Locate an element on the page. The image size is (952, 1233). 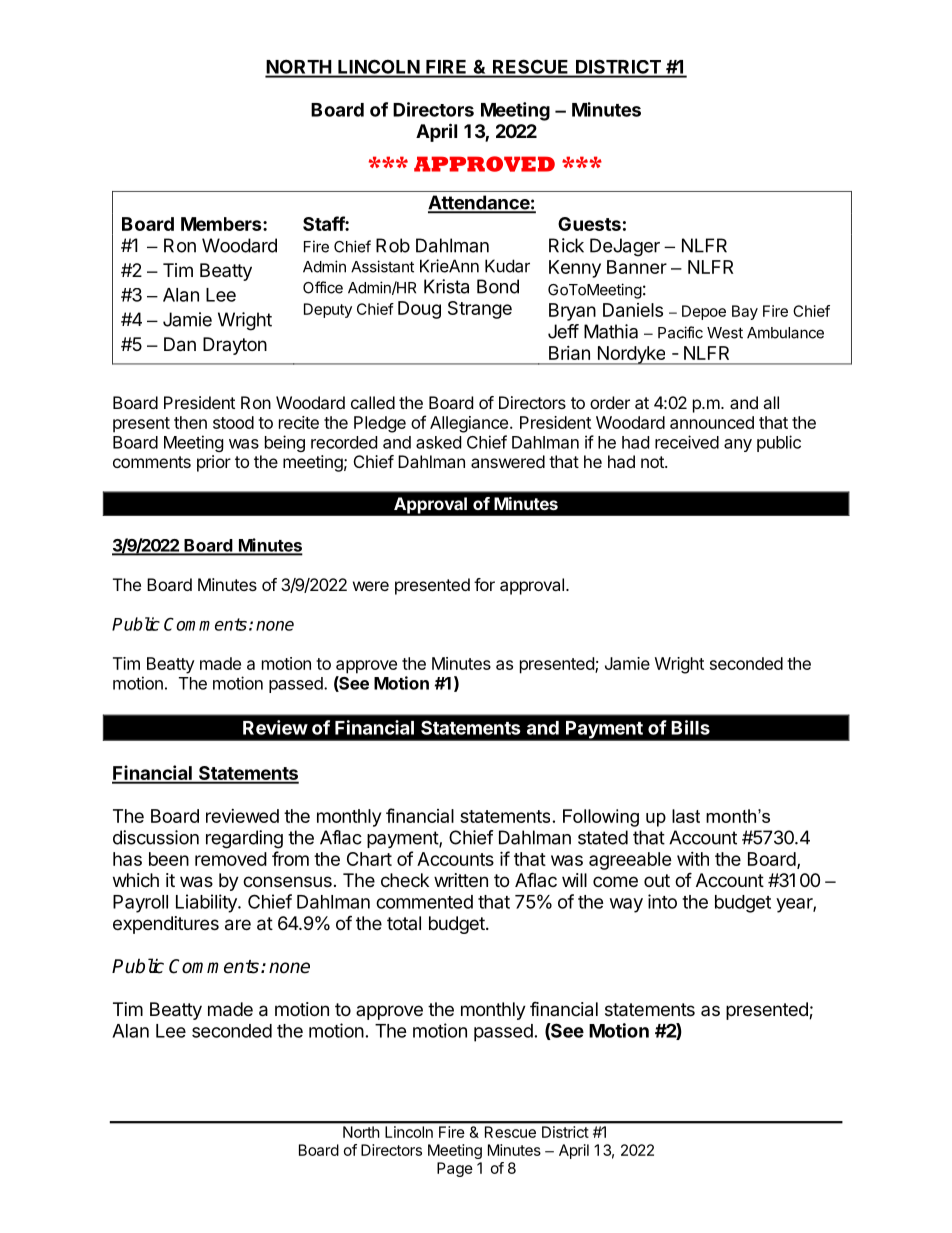
Bay is located at coordinates (745, 312).
